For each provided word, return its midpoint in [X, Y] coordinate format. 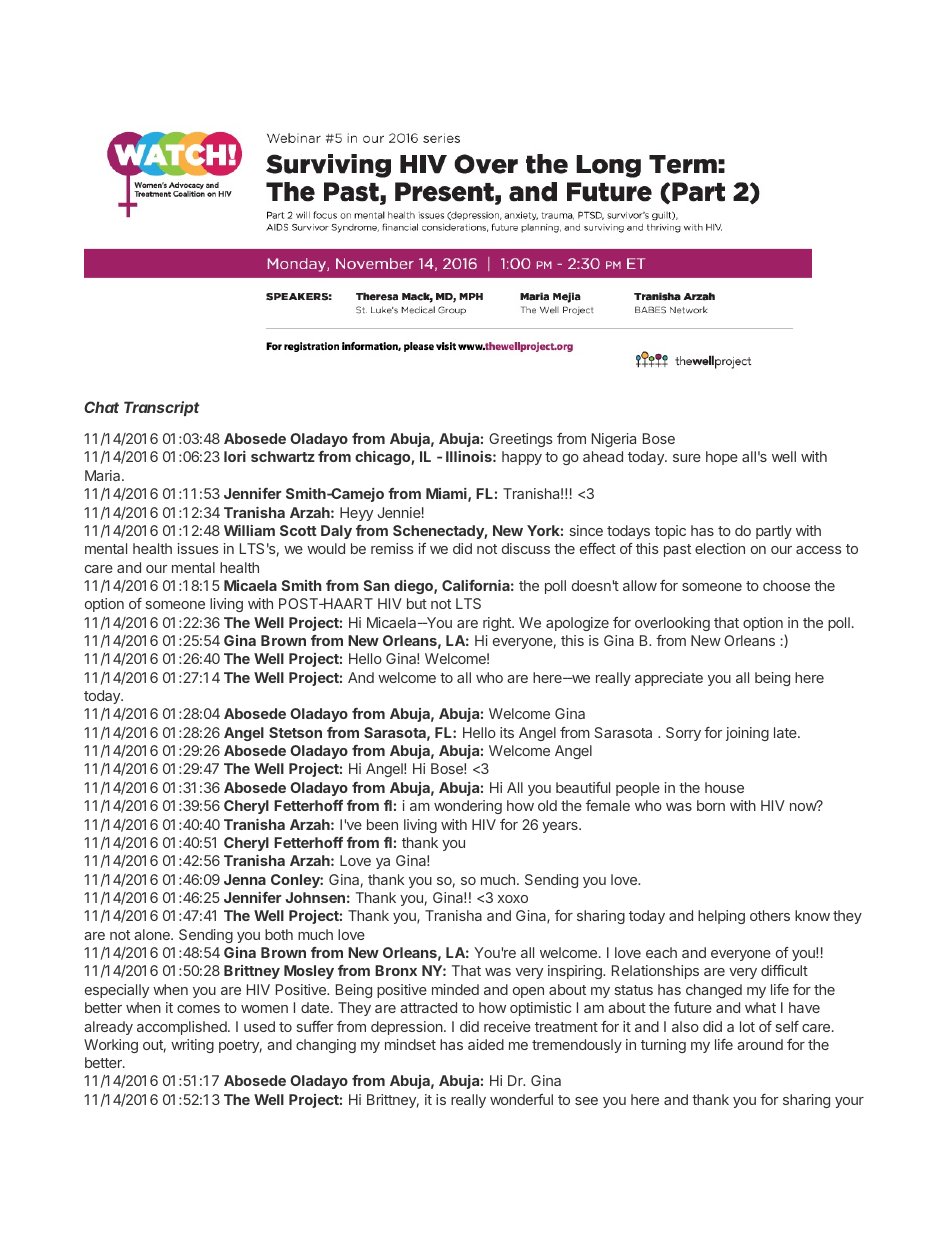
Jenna [245, 879]
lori [235, 456]
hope [722, 458]
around [760, 1044]
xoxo [513, 899]
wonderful [521, 1099]
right [498, 624]
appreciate [669, 679]
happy [522, 458]
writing [192, 1046]
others [770, 915]
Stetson [295, 732]
